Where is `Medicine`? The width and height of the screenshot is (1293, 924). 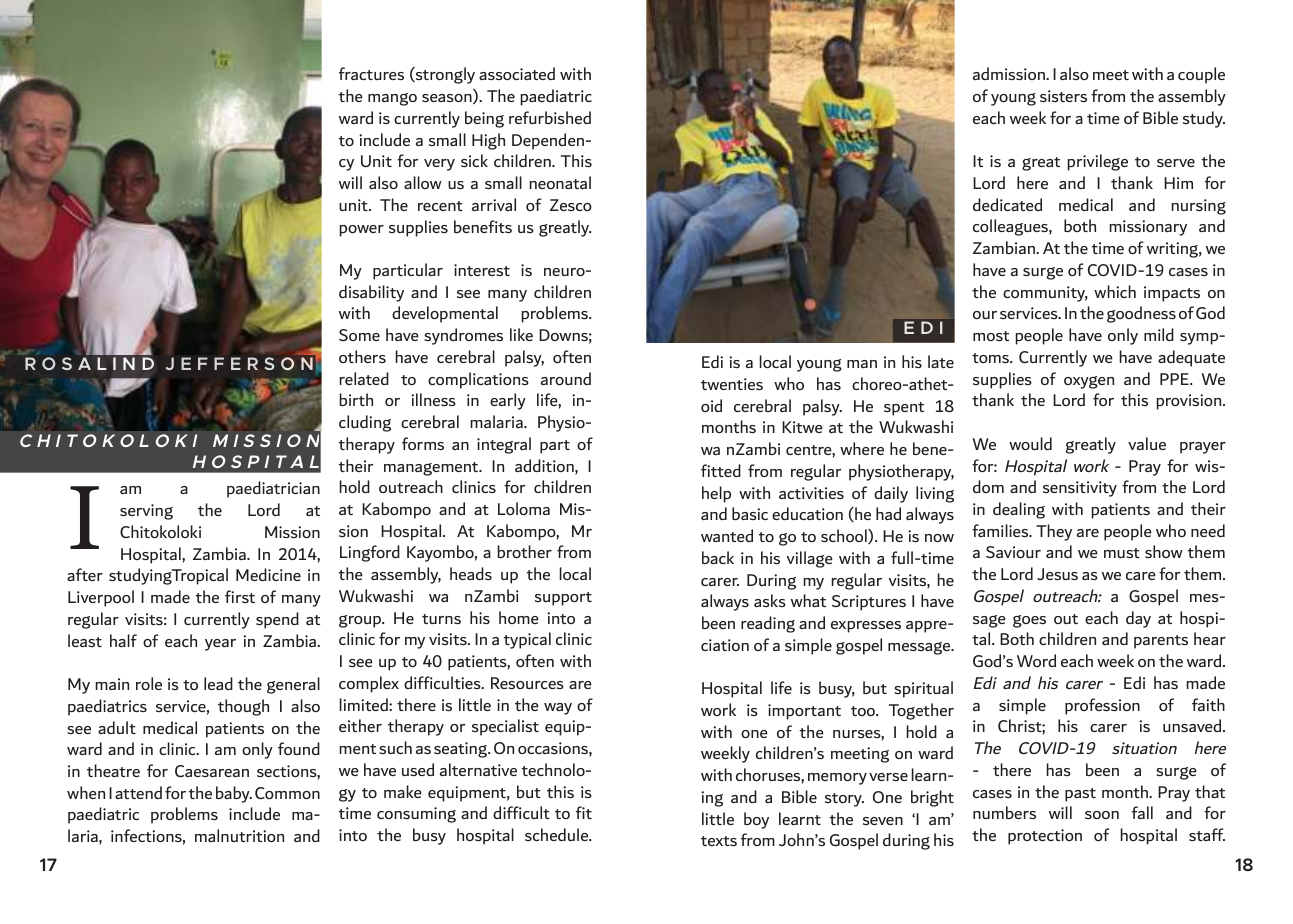
Medicine is located at coordinates (268, 574).
